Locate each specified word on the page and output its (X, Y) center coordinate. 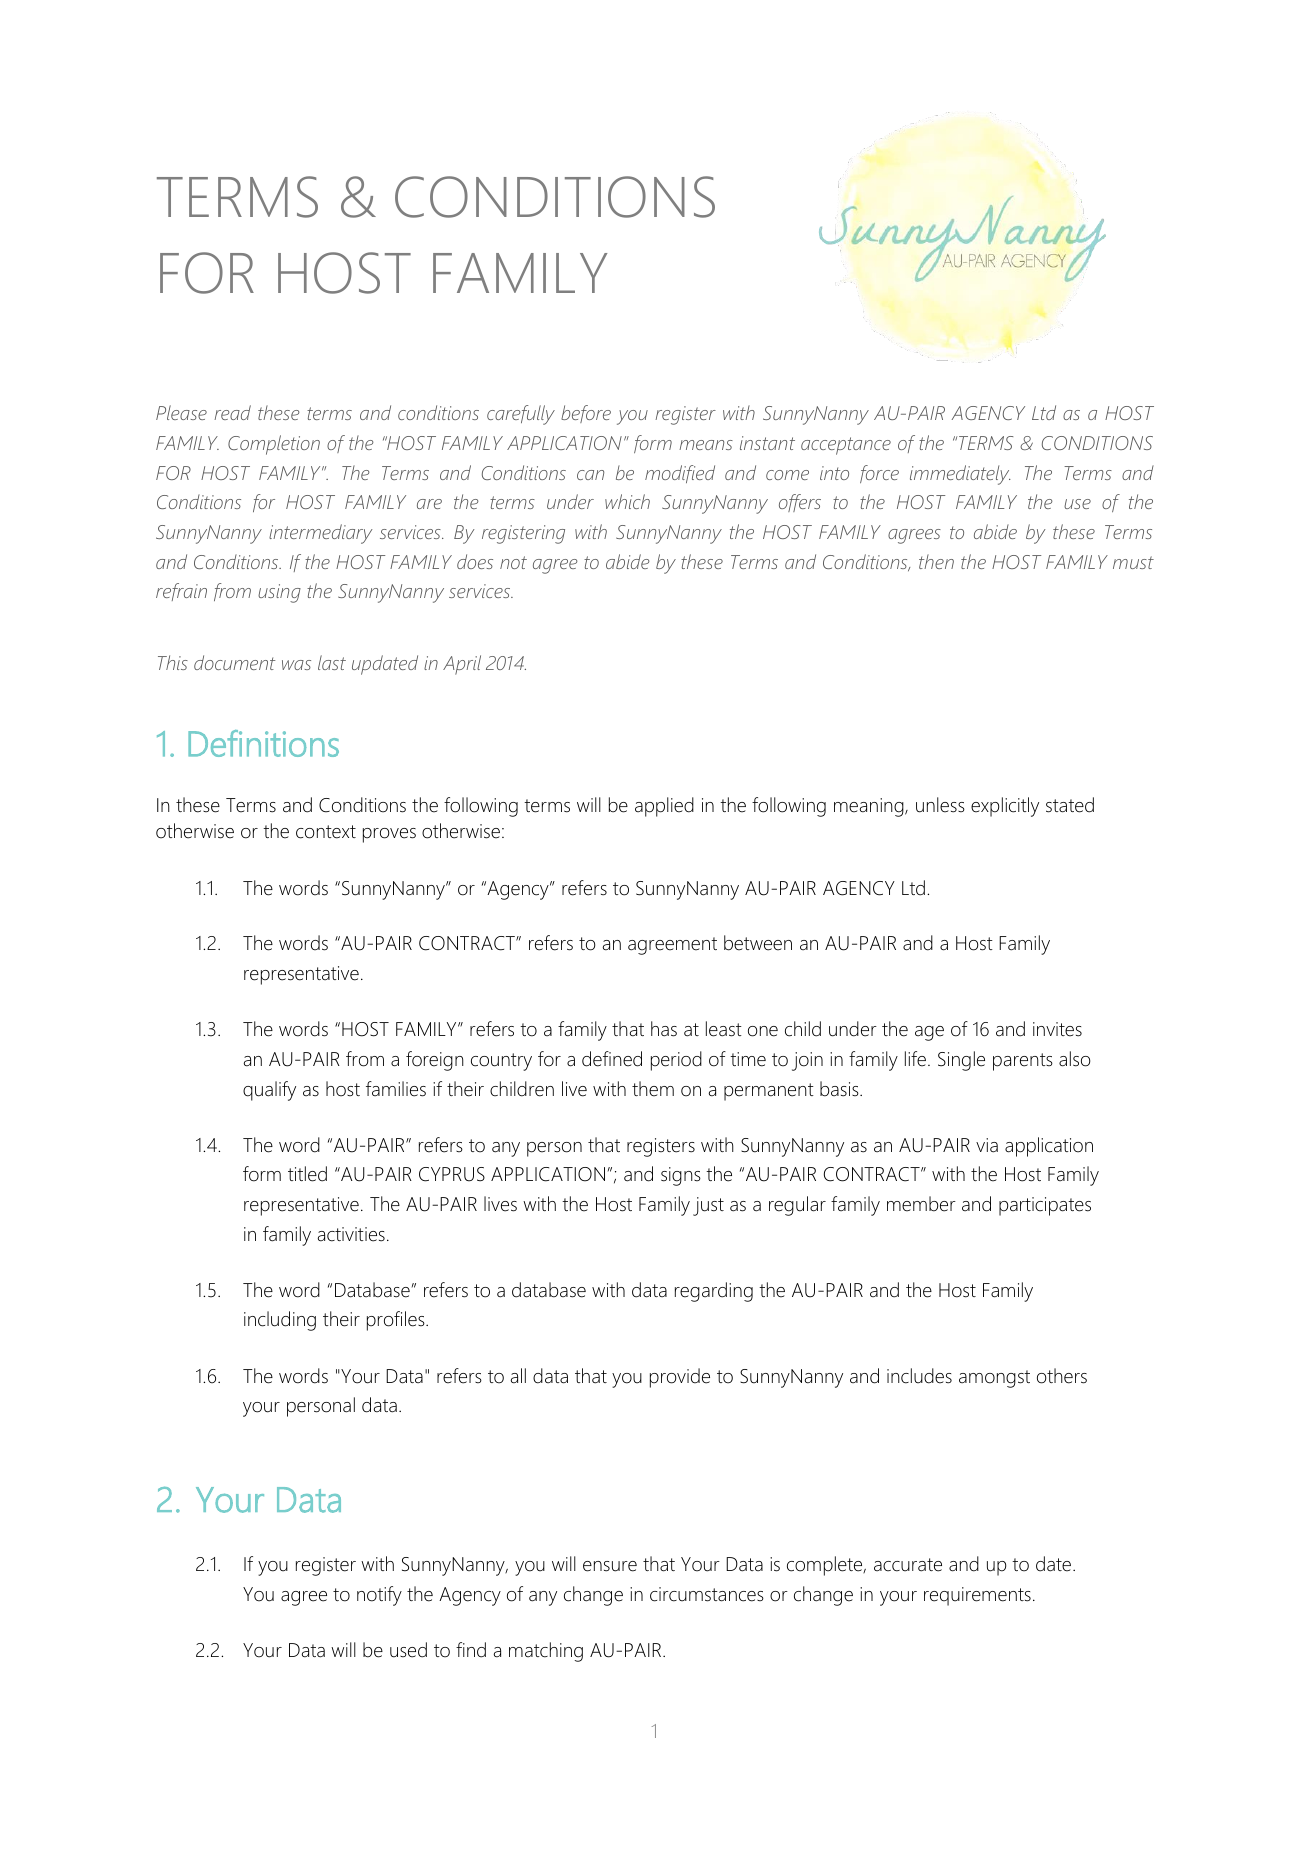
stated (1070, 805)
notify (379, 1596)
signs (681, 1176)
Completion (274, 445)
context (326, 832)
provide (680, 1378)
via (987, 1145)
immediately (960, 475)
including (280, 1321)
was (296, 665)
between (758, 943)
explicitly (1005, 807)
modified (680, 474)
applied (664, 807)
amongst (994, 1379)
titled (307, 1174)
